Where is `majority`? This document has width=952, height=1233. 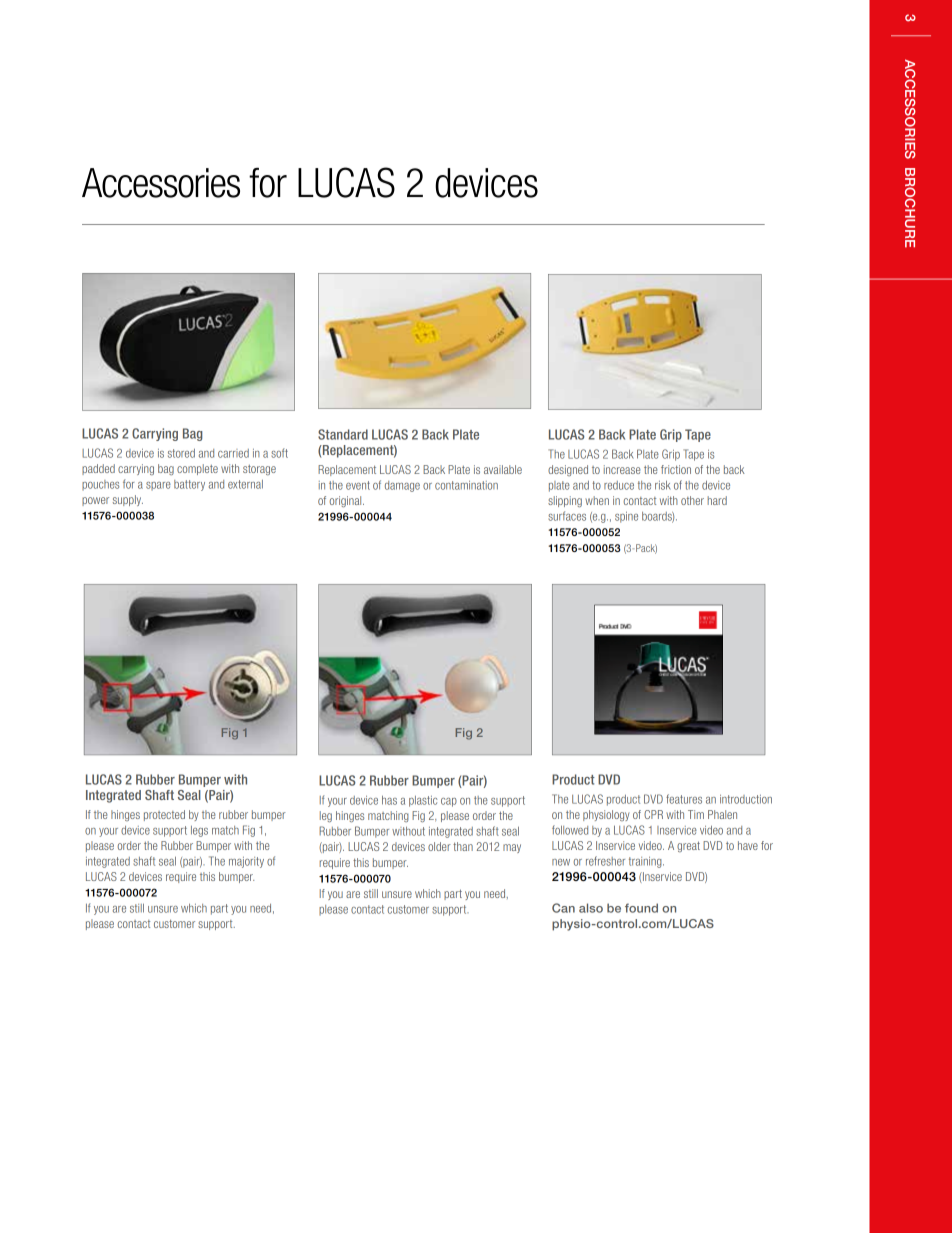
majority is located at coordinates (246, 862).
